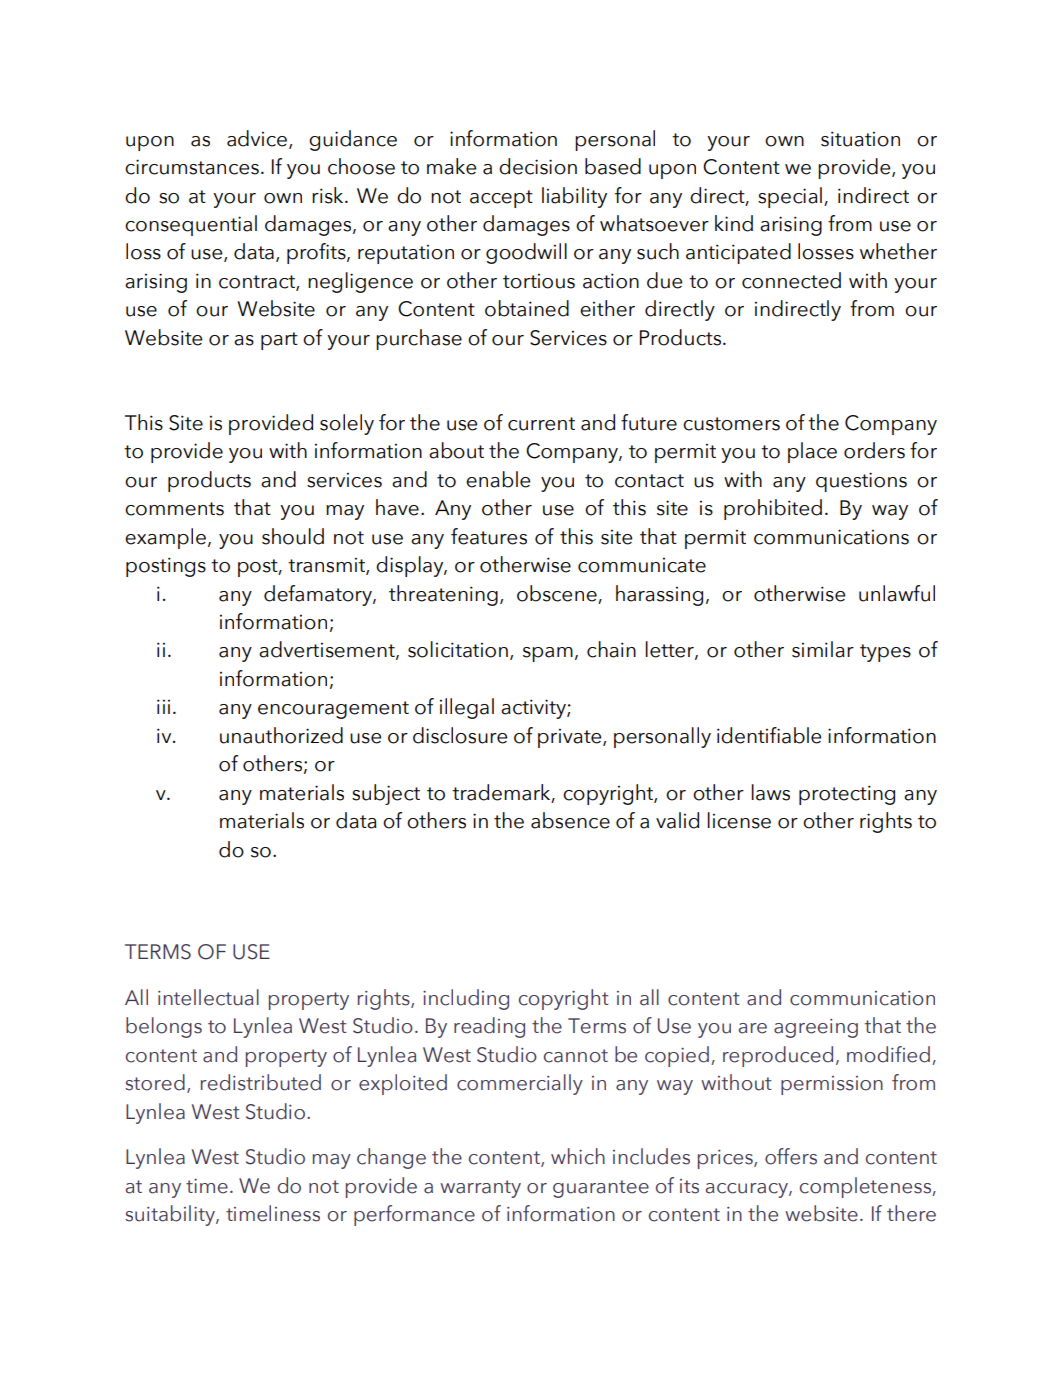  I want to click on advice, so click(258, 139).
